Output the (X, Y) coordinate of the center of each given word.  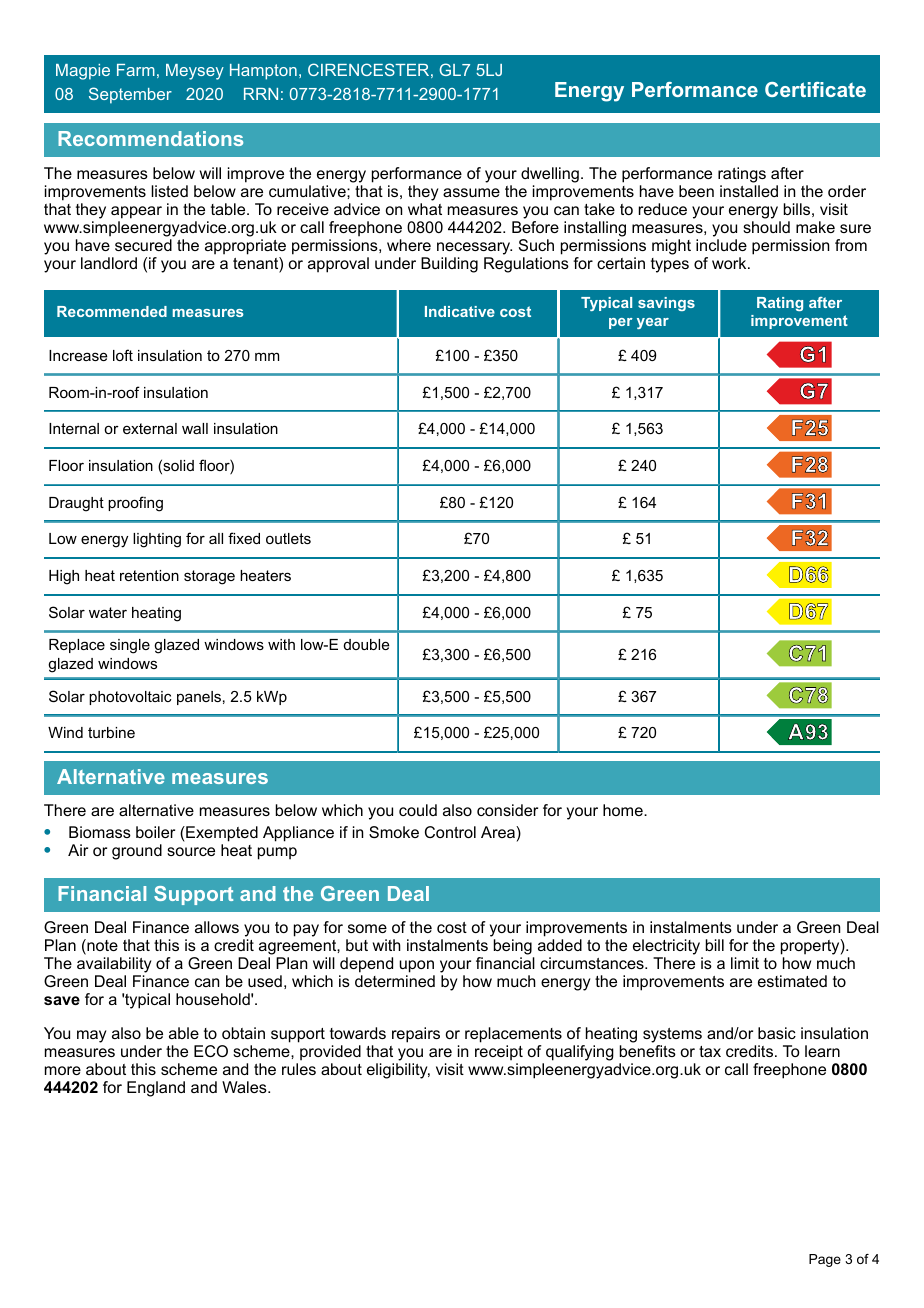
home (624, 810)
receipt (499, 1054)
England (156, 1089)
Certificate (815, 89)
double (367, 644)
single (130, 646)
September (130, 95)
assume (471, 192)
